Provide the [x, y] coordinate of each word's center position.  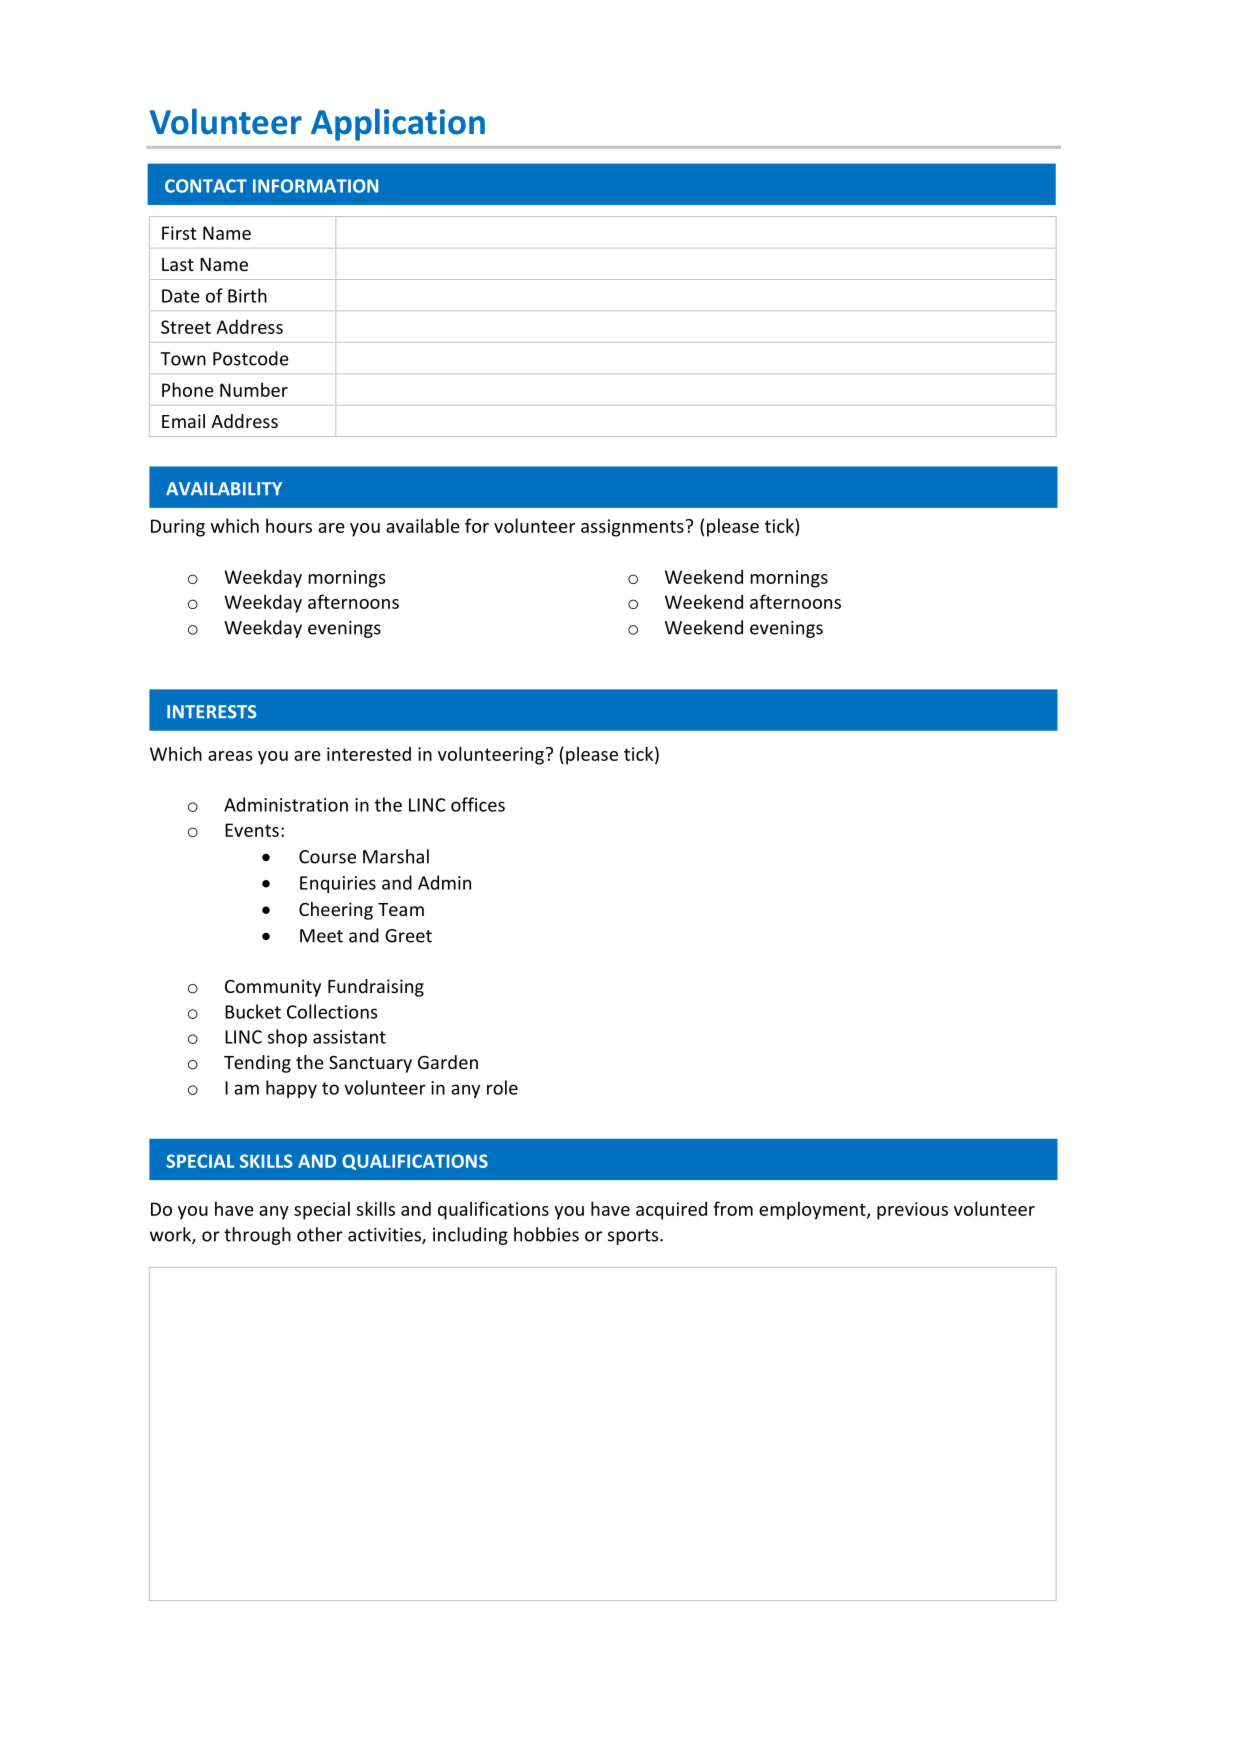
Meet [321, 936]
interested [369, 754]
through [257, 1236]
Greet [408, 936]
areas [230, 756]
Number [254, 389]
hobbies [546, 1234]
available [423, 525]
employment [813, 1210]
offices [478, 804]
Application [398, 124]
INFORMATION [315, 186]
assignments [632, 528]
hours [289, 525]
